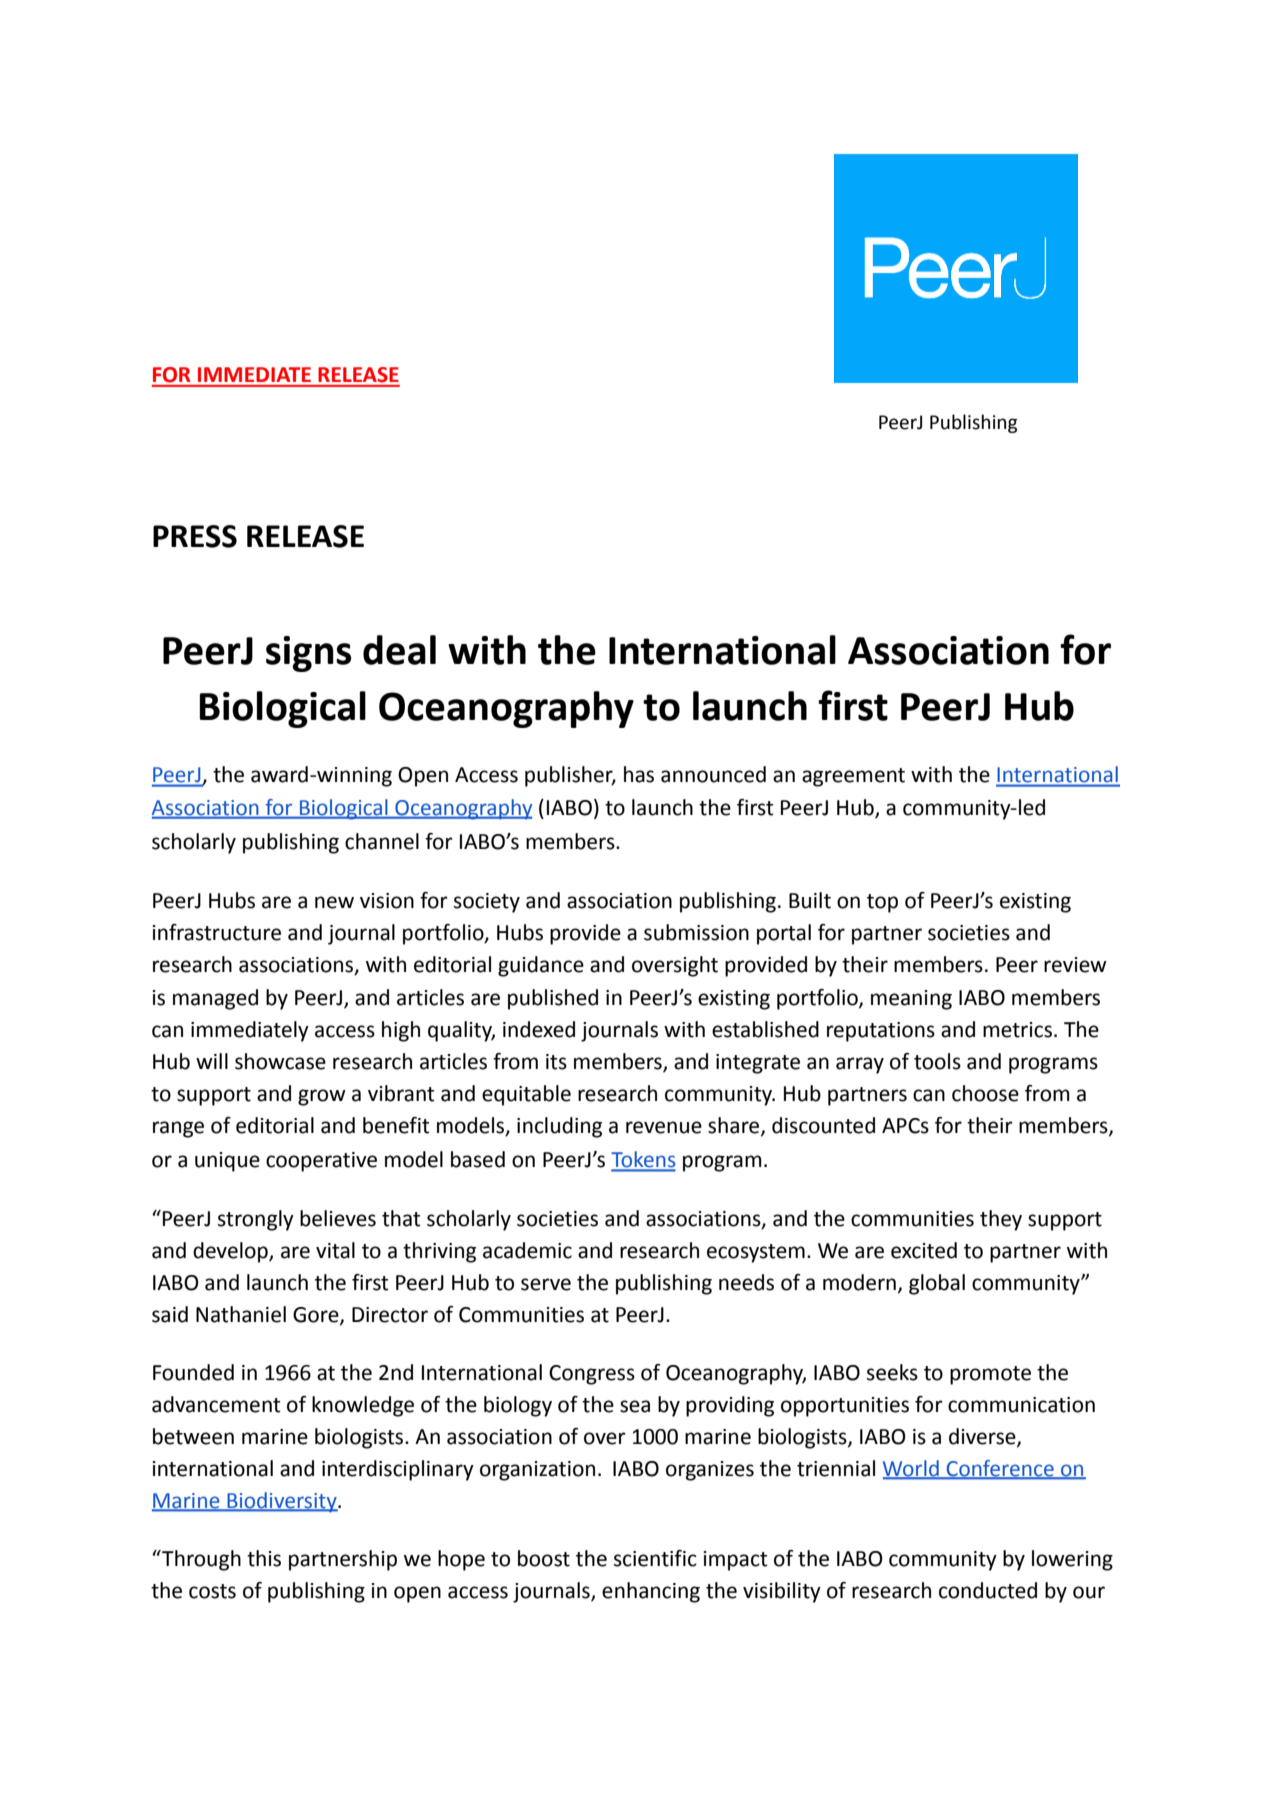  I want to click on Founded, so click(193, 1372).
